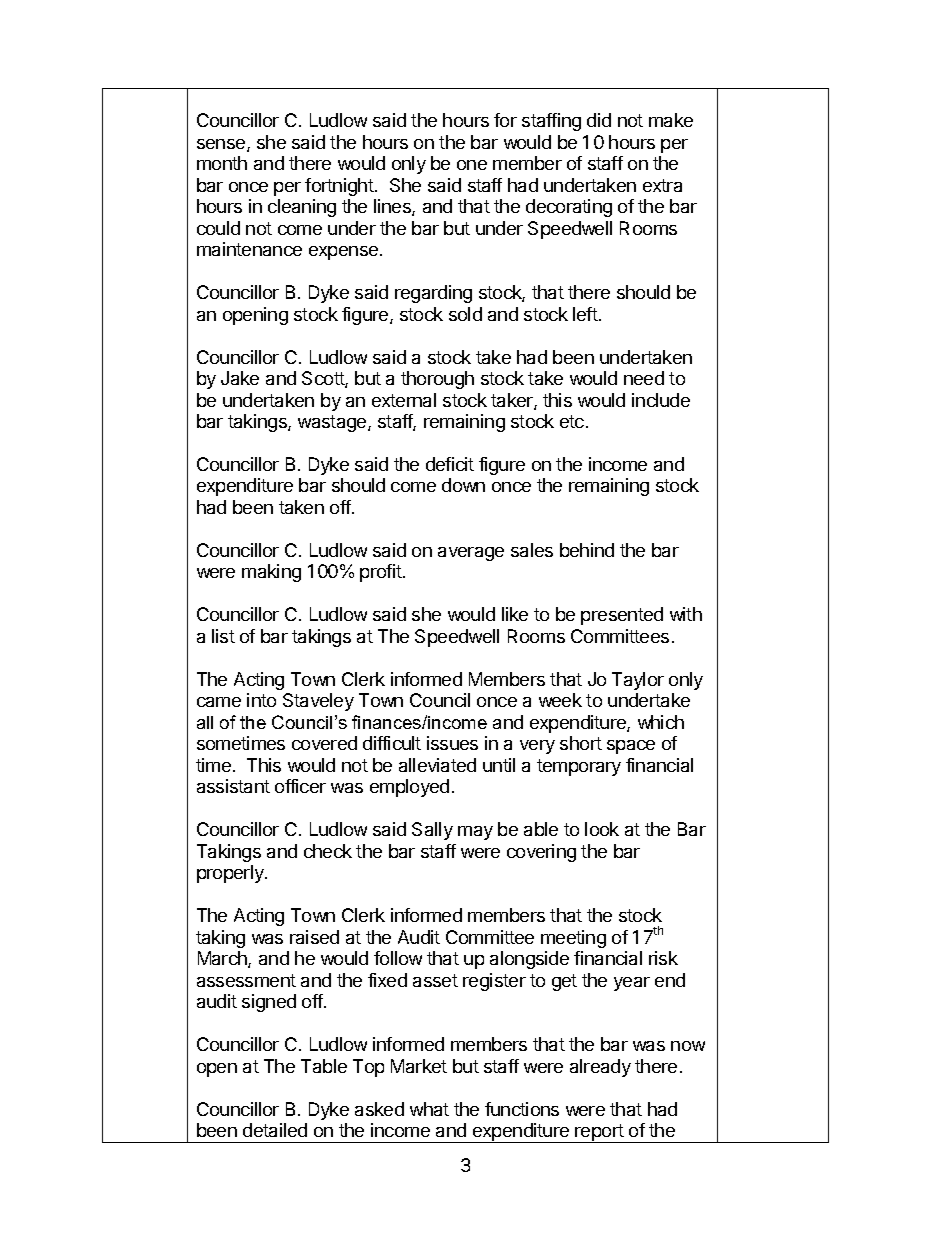  I want to click on alleviated, so click(437, 765).
